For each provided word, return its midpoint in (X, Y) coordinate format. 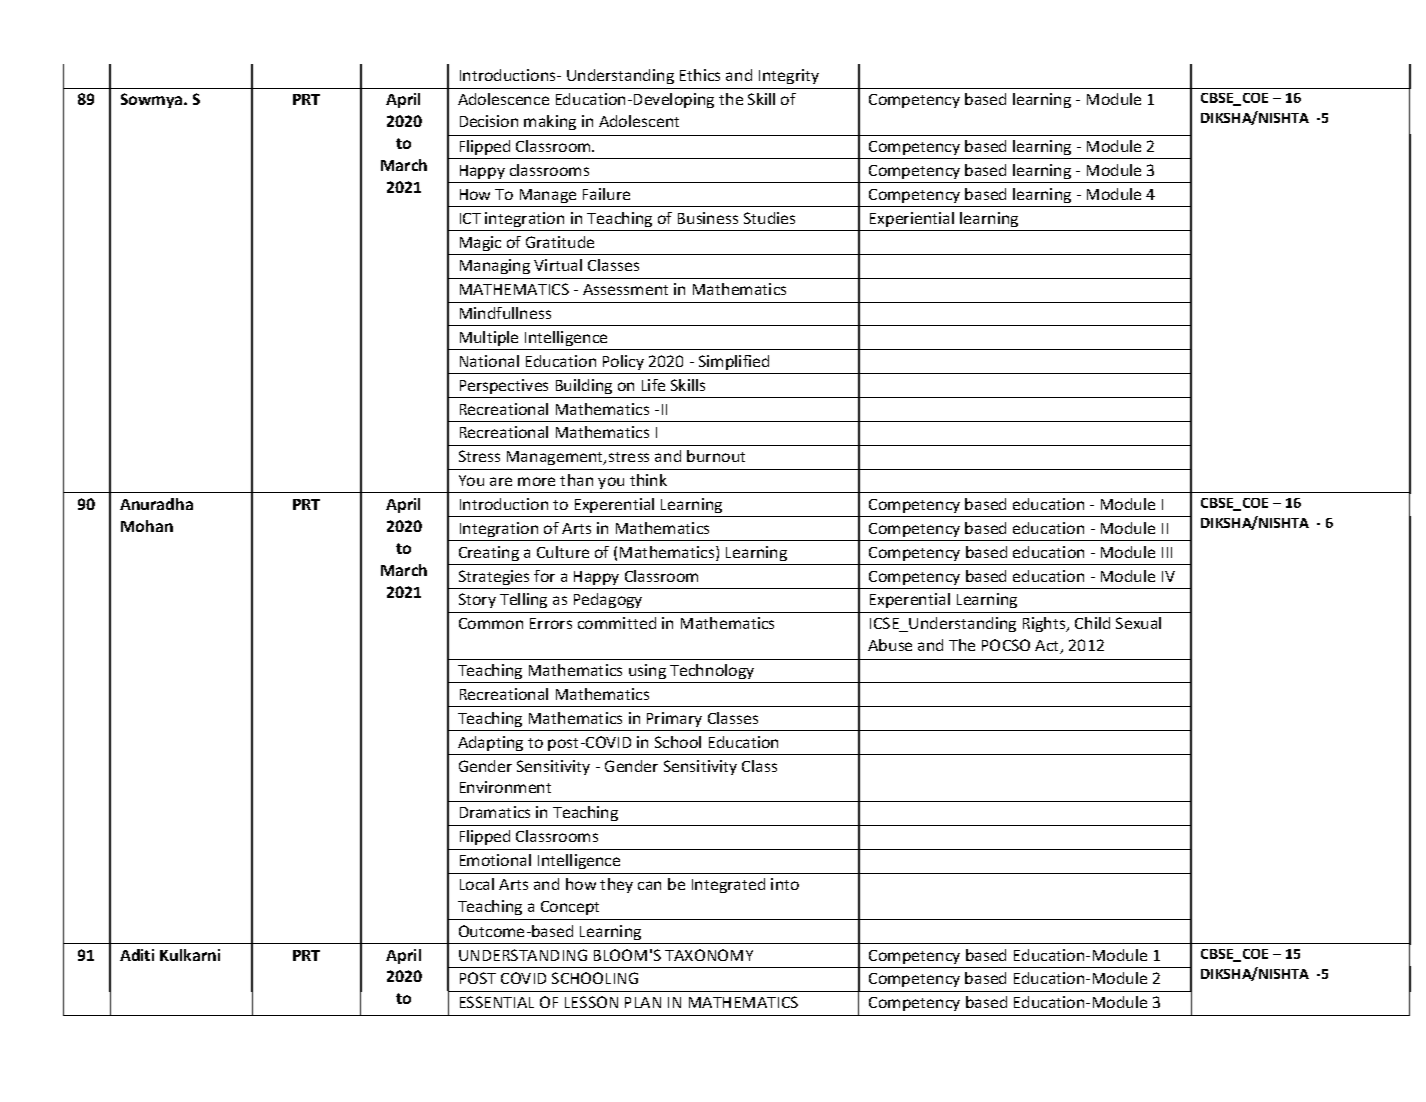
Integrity (789, 76)
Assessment (625, 289)
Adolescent (639, 121)
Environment (505, 787)
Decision (489, 121)
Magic (480, 243)
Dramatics (495, 812)
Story (477, 600)
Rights (1045, 624)
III (1167, 552)
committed (617, 623)
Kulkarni (190, 955)
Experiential (912, 219)
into (785, 884)
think (648, 480)
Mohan (147, 526)
